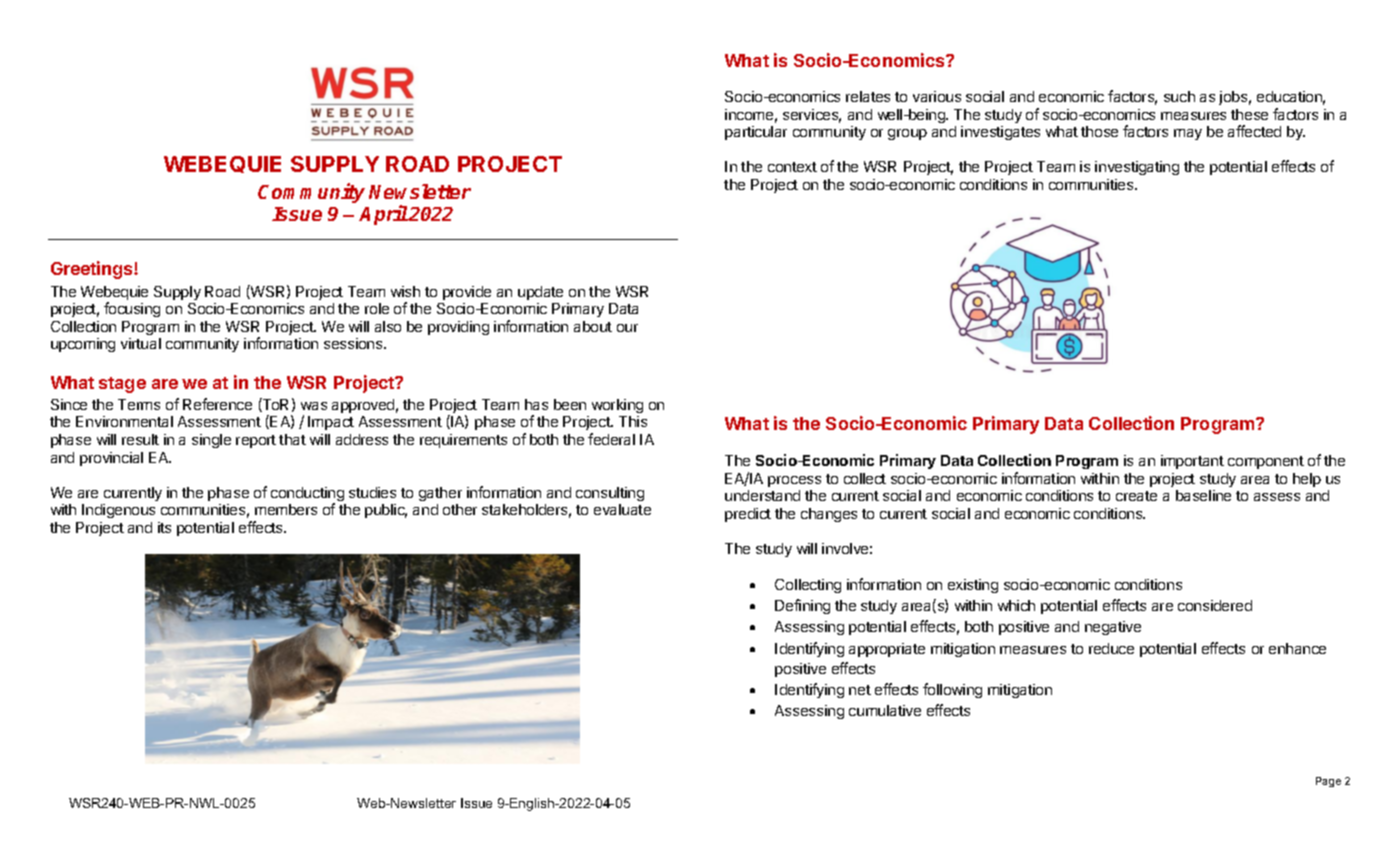  What do you see at coordinates (756, 133) in the document?
I see `particular` at bounding box center [756, 133].
